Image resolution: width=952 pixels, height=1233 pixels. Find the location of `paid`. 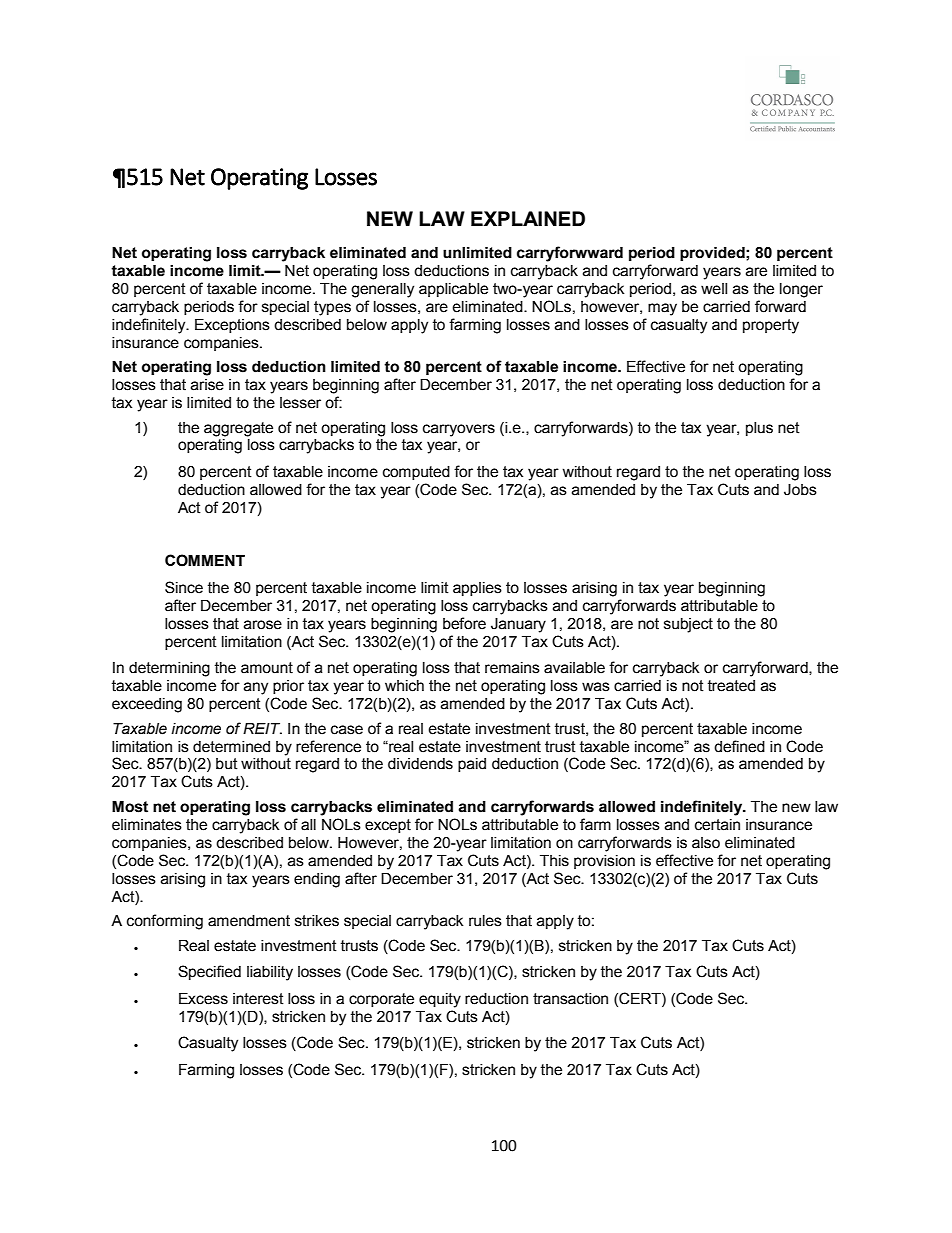

paid is located at coordinates (472, 765).
